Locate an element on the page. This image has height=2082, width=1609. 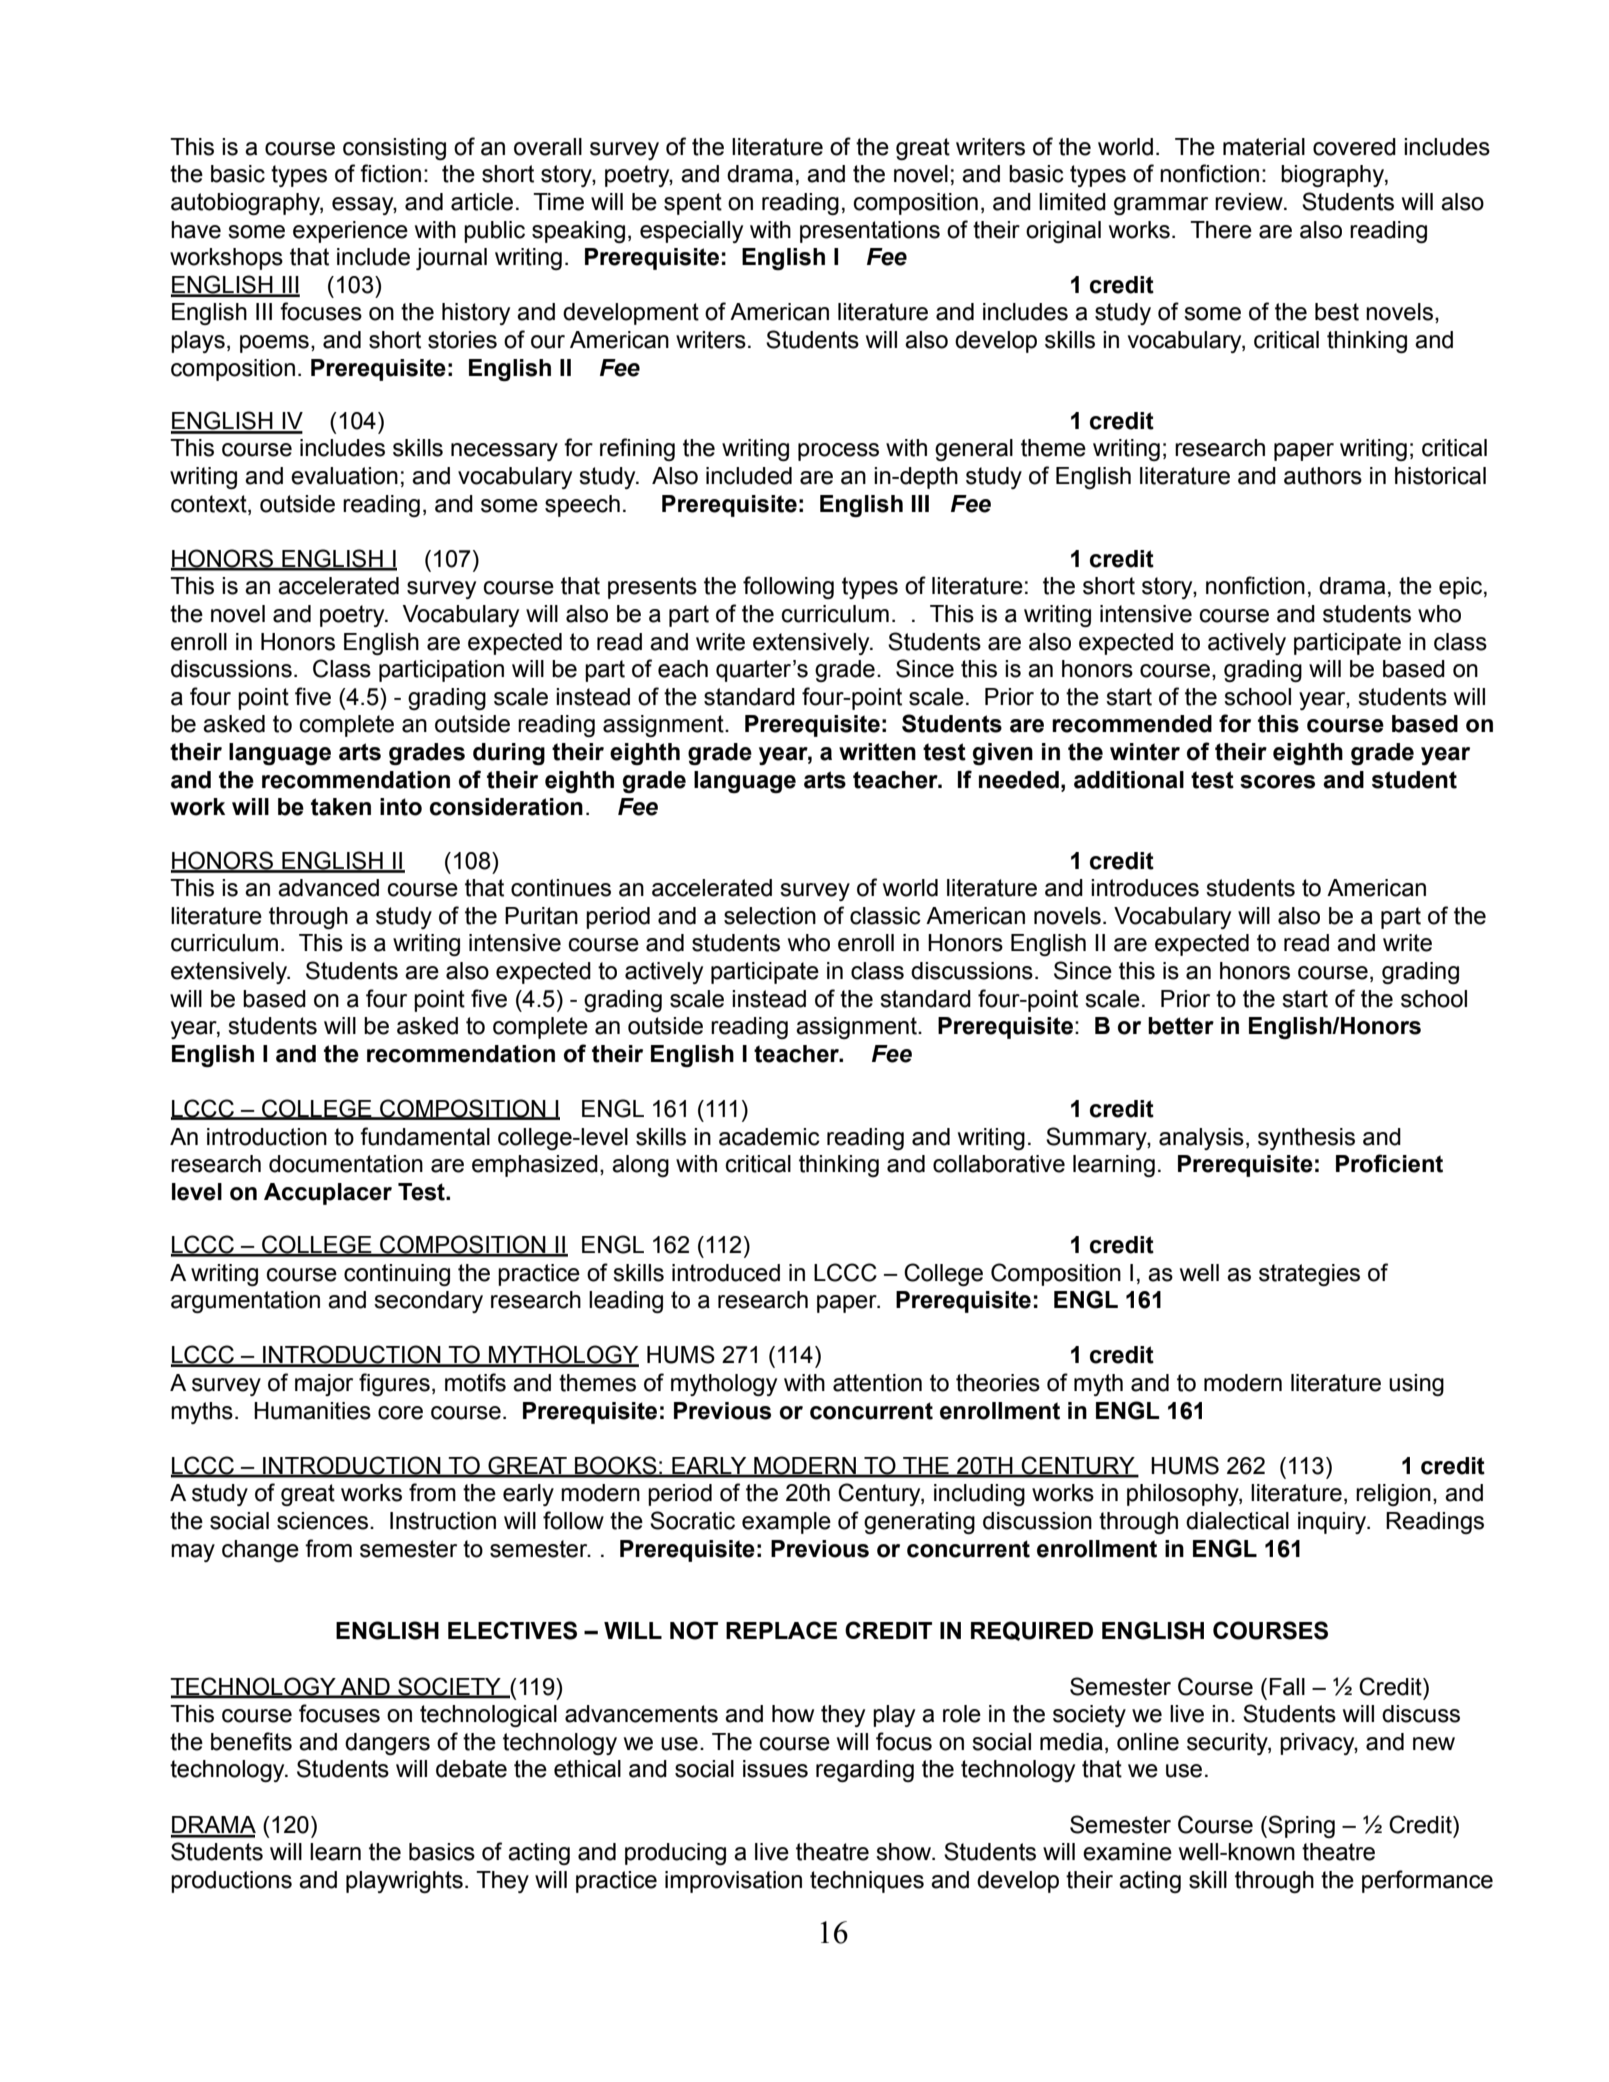
review is located at coordinates (1250, 202).
